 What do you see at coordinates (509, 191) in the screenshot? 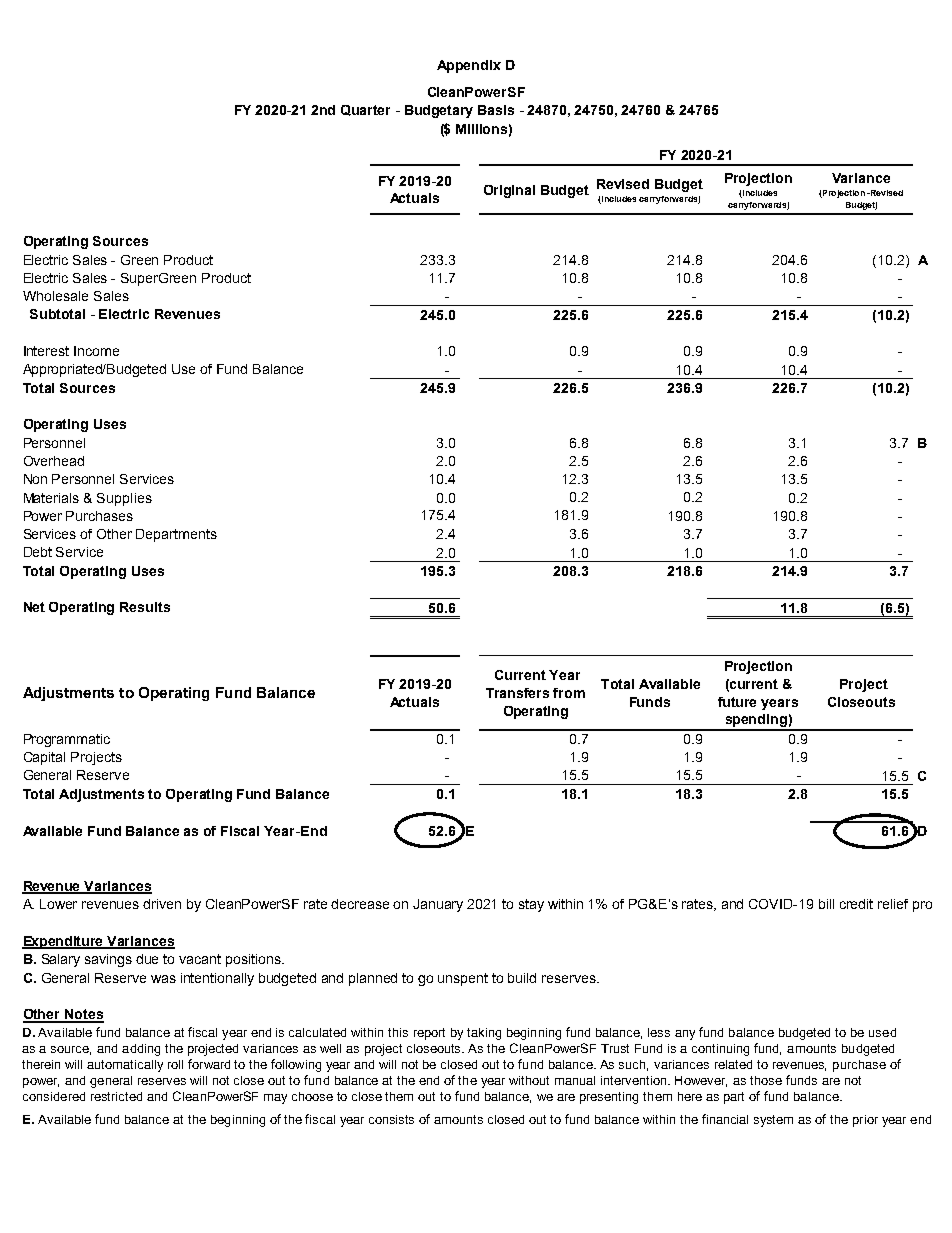
I see `Original` at bounding box center [509, 191].
